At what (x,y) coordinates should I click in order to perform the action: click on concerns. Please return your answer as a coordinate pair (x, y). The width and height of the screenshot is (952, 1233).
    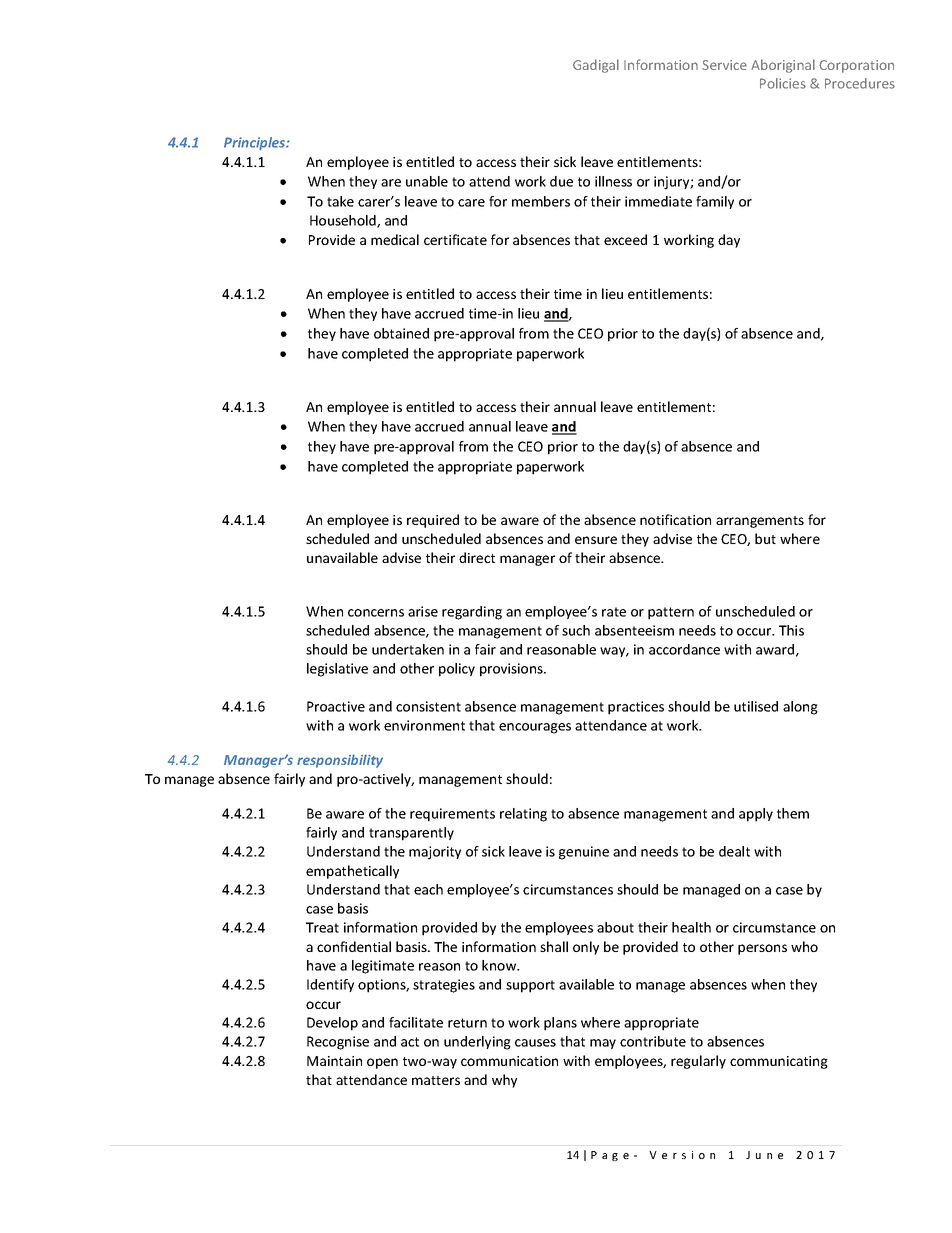
    Looking at the image, I should click on (376, 613).
